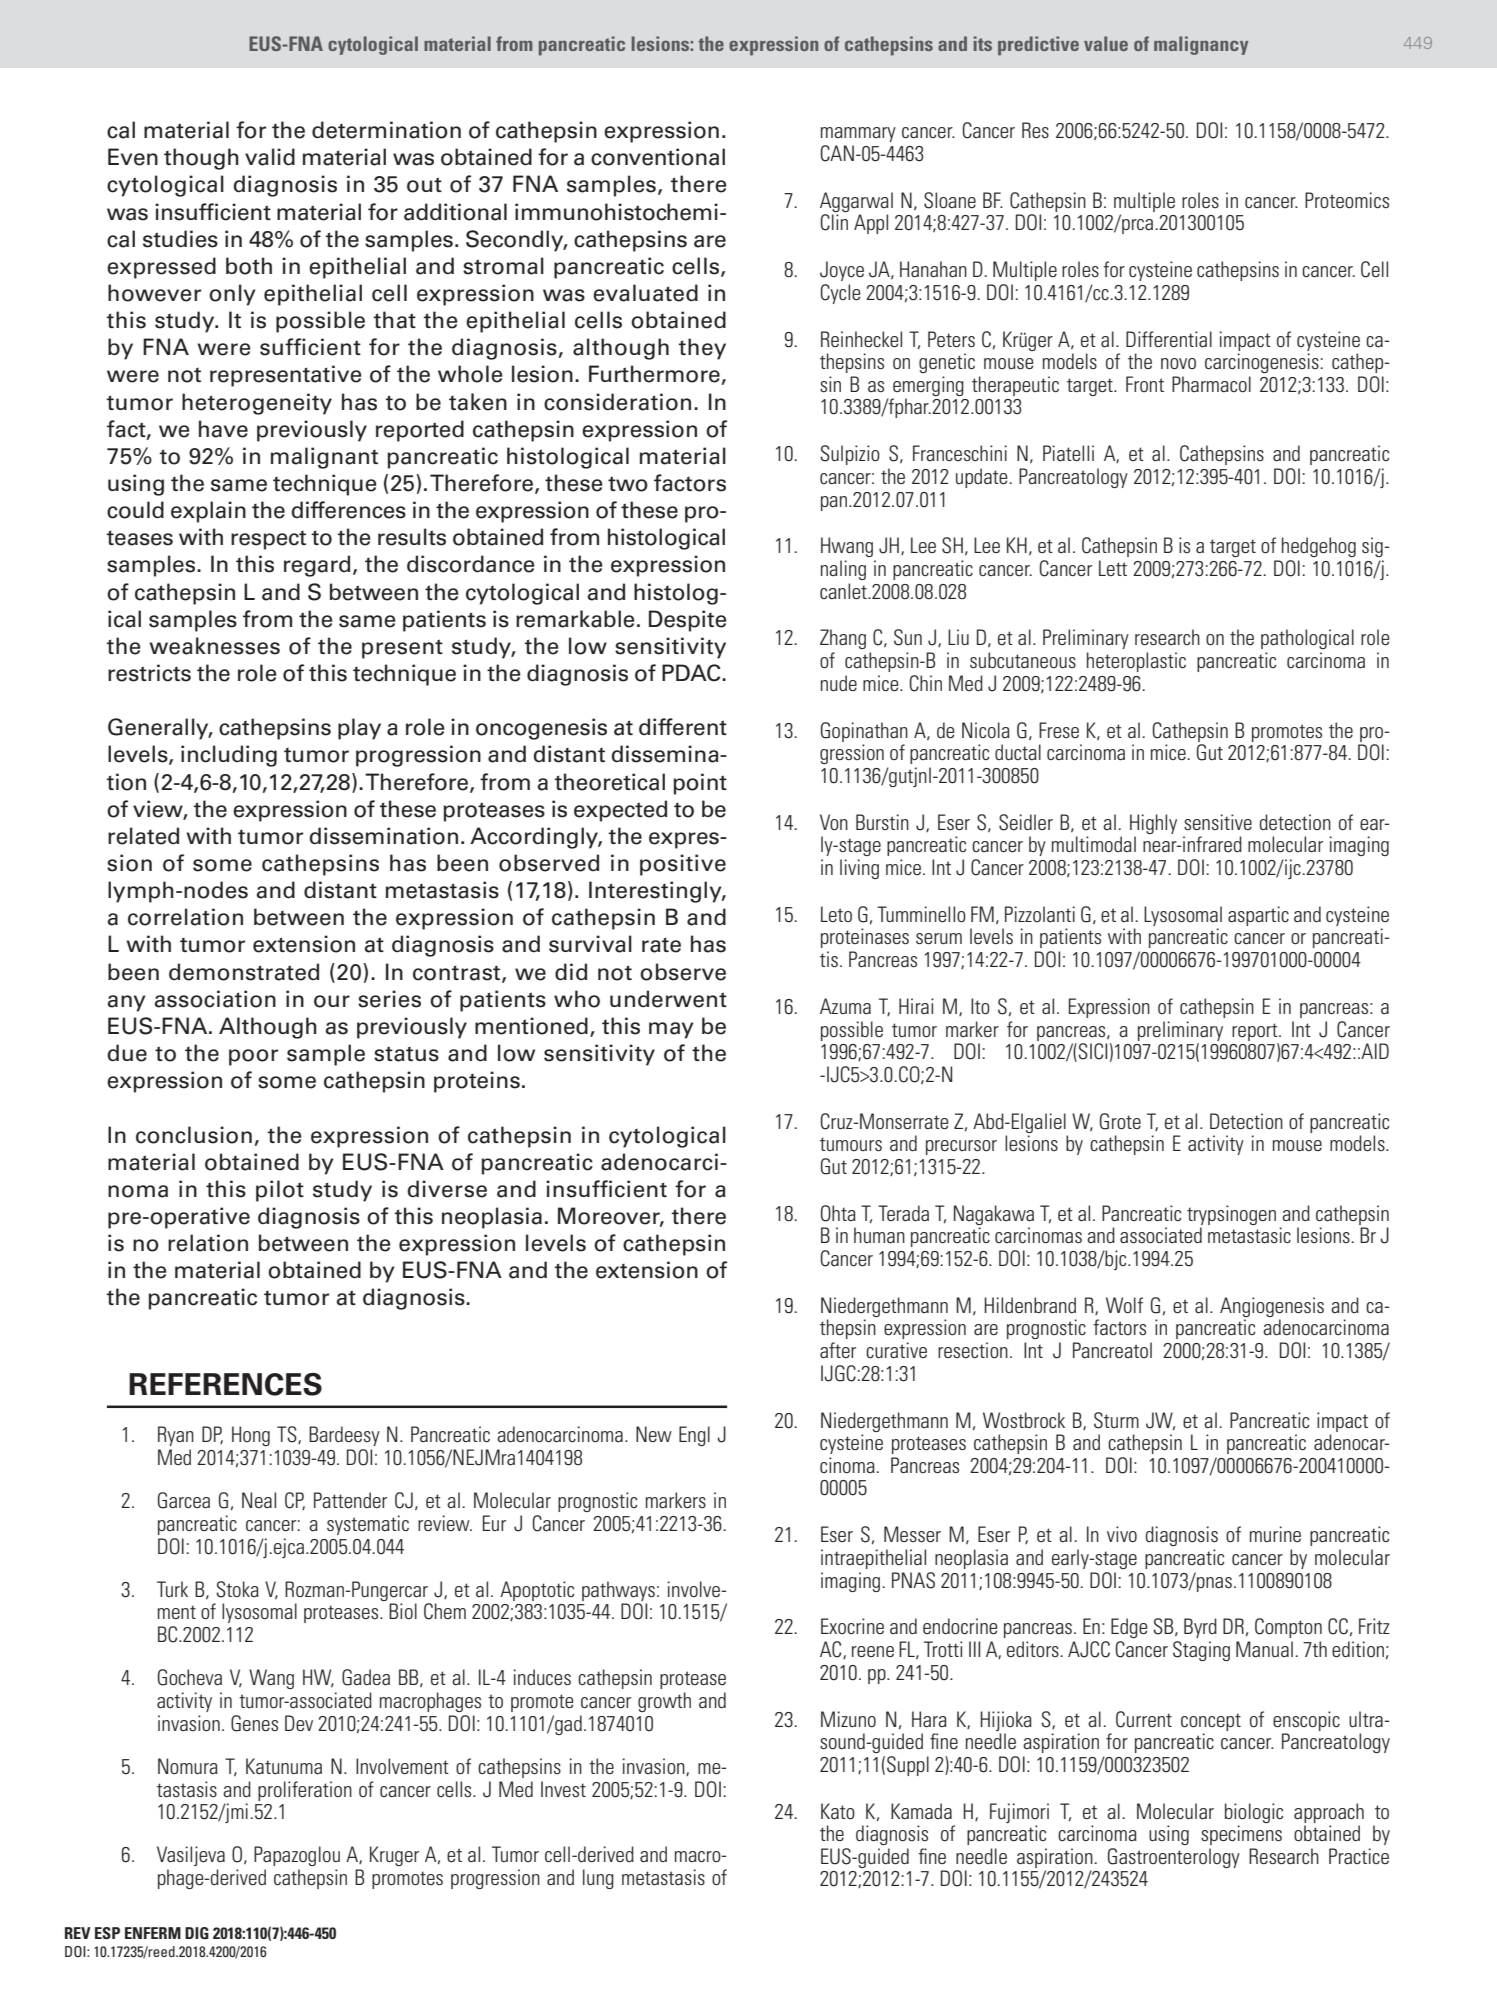 Image resolution: width=1497 pixels, height=1995 pixels. I want to click on sensitive, so click(1218, 822).
